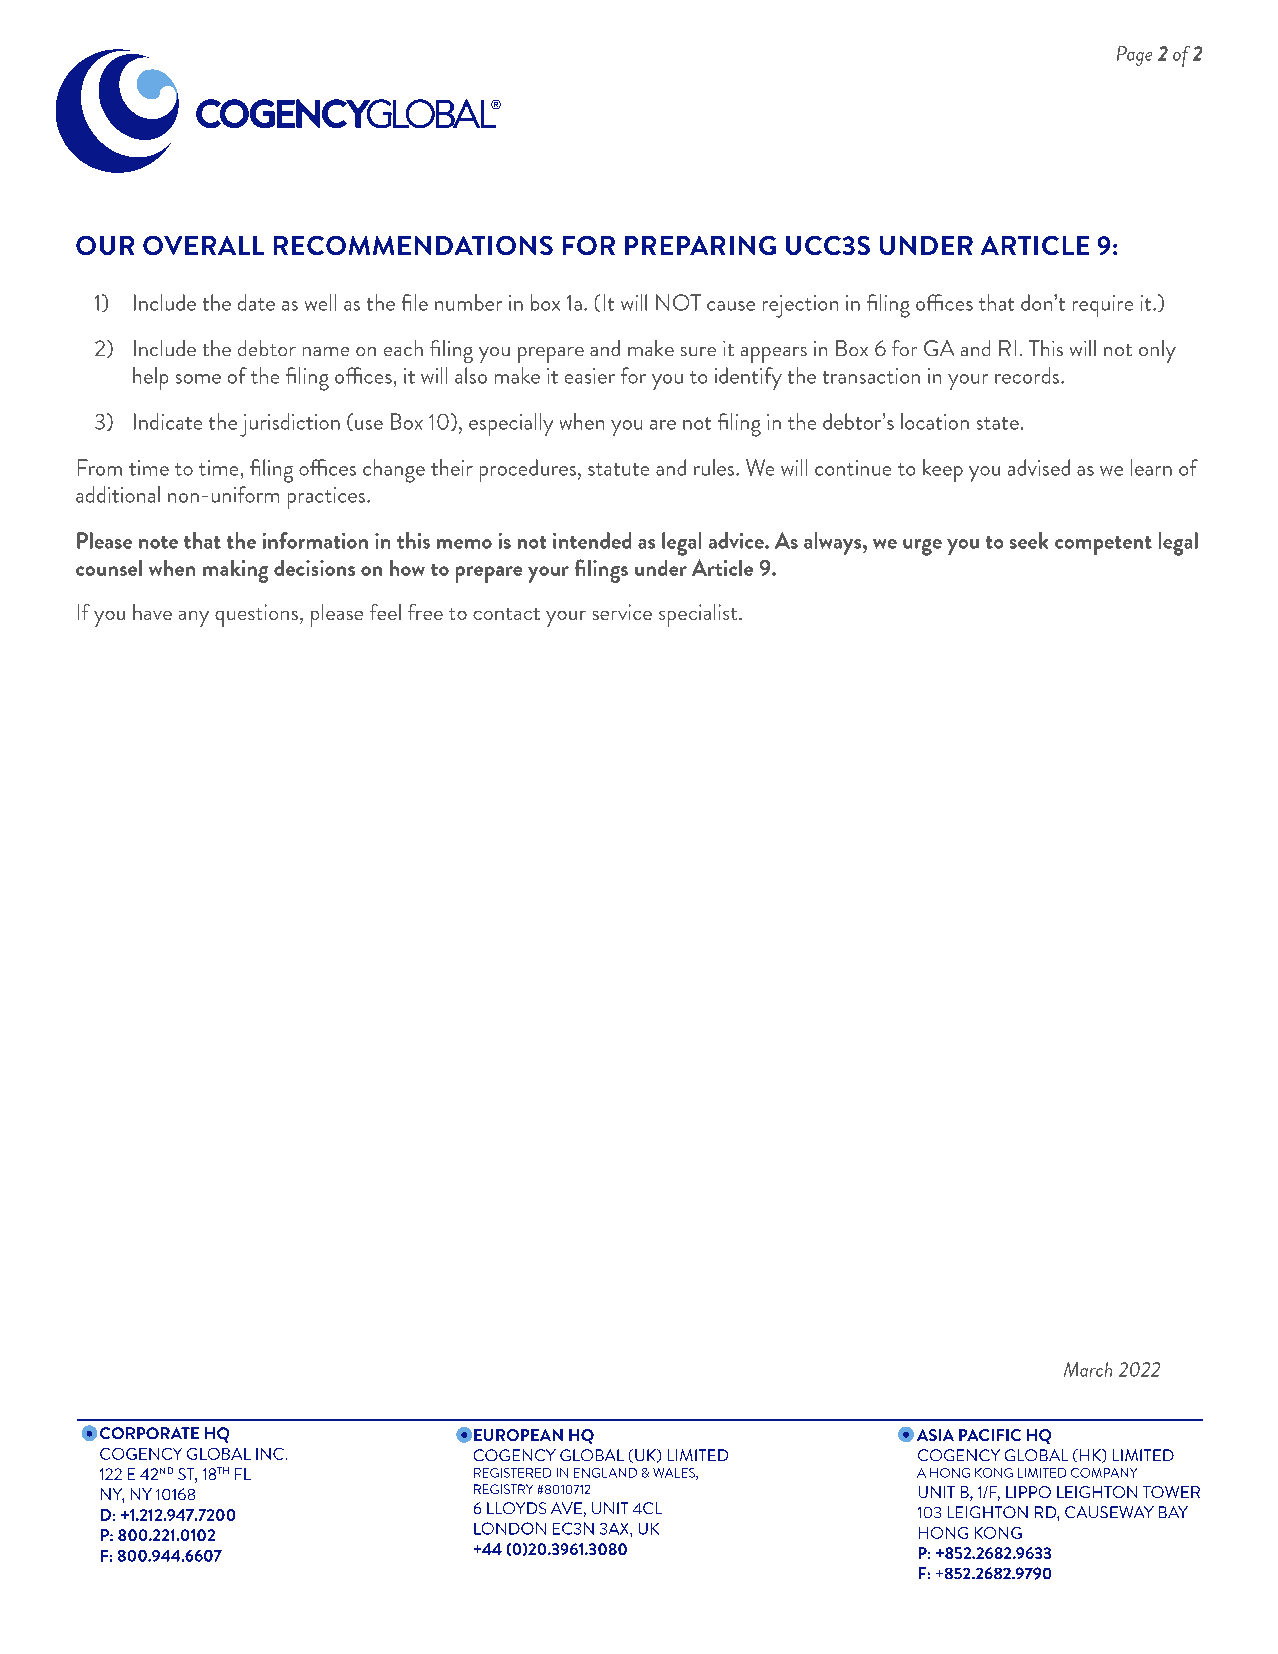 This image has width=1278, height=1654. I want to click on PREPARING, so click(700, 245).
